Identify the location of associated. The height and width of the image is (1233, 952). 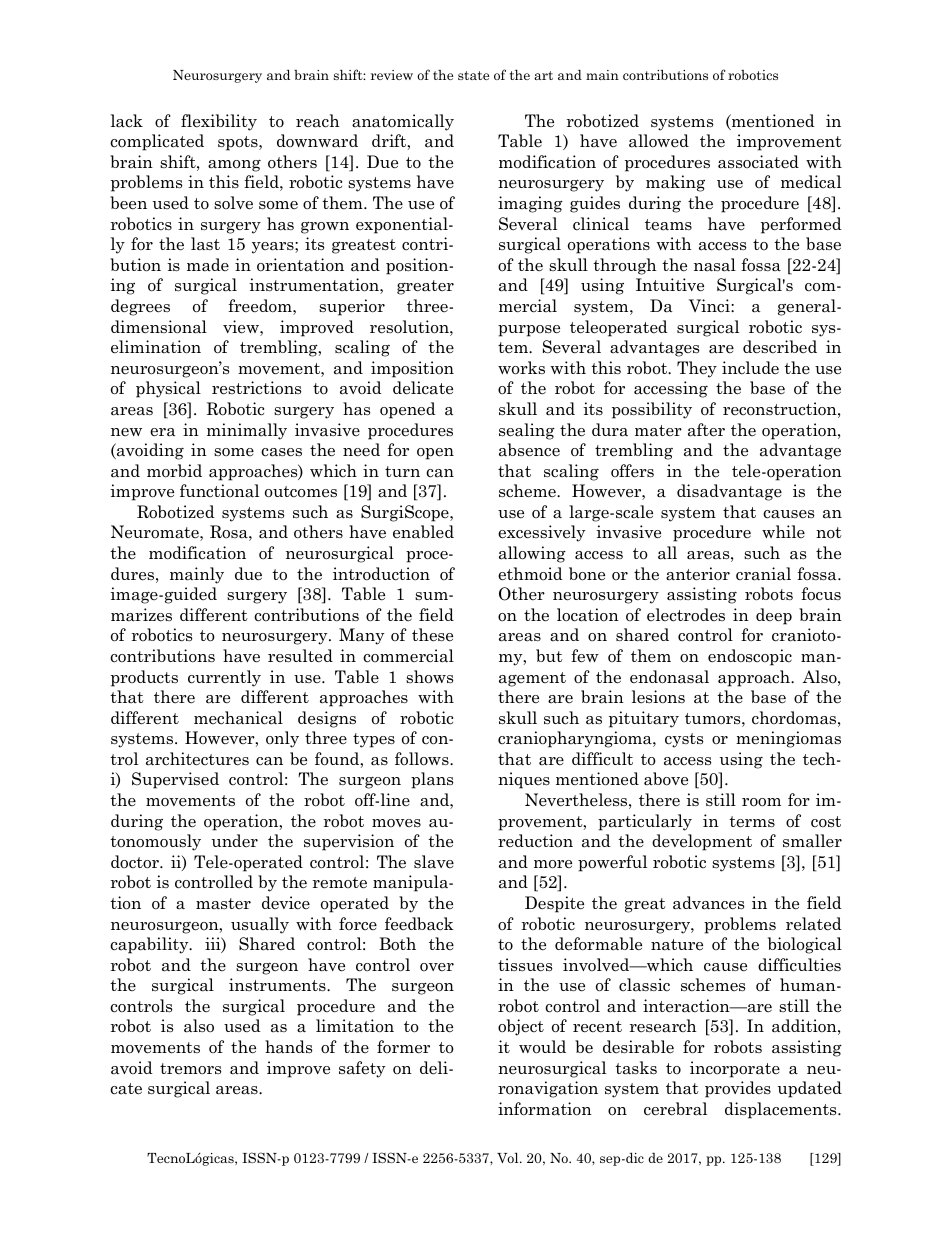
(758, 162).
